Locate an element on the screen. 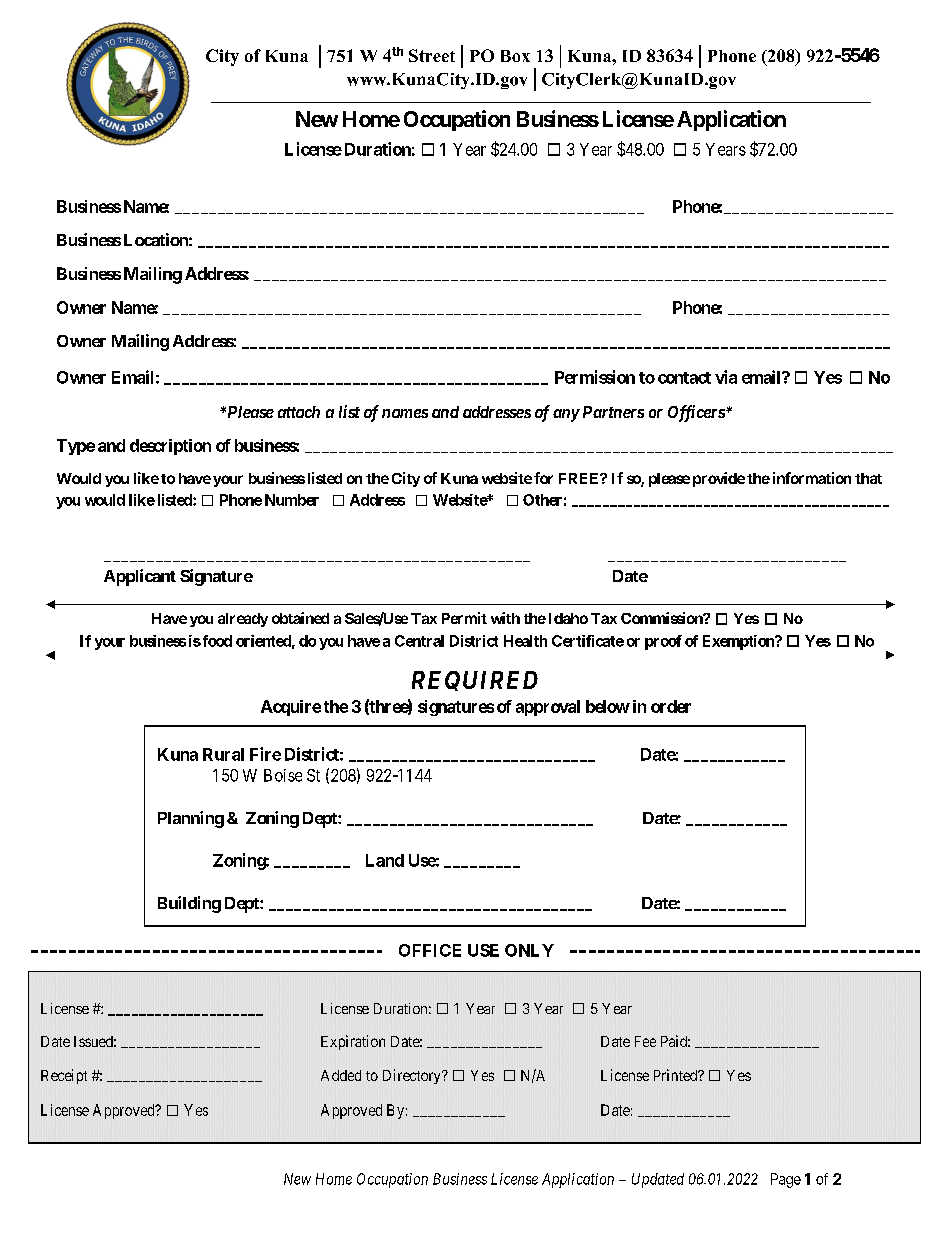 Image resolution: width=952 pixels, height=1233 pixels. Box is located at coordinates (515, 56).
